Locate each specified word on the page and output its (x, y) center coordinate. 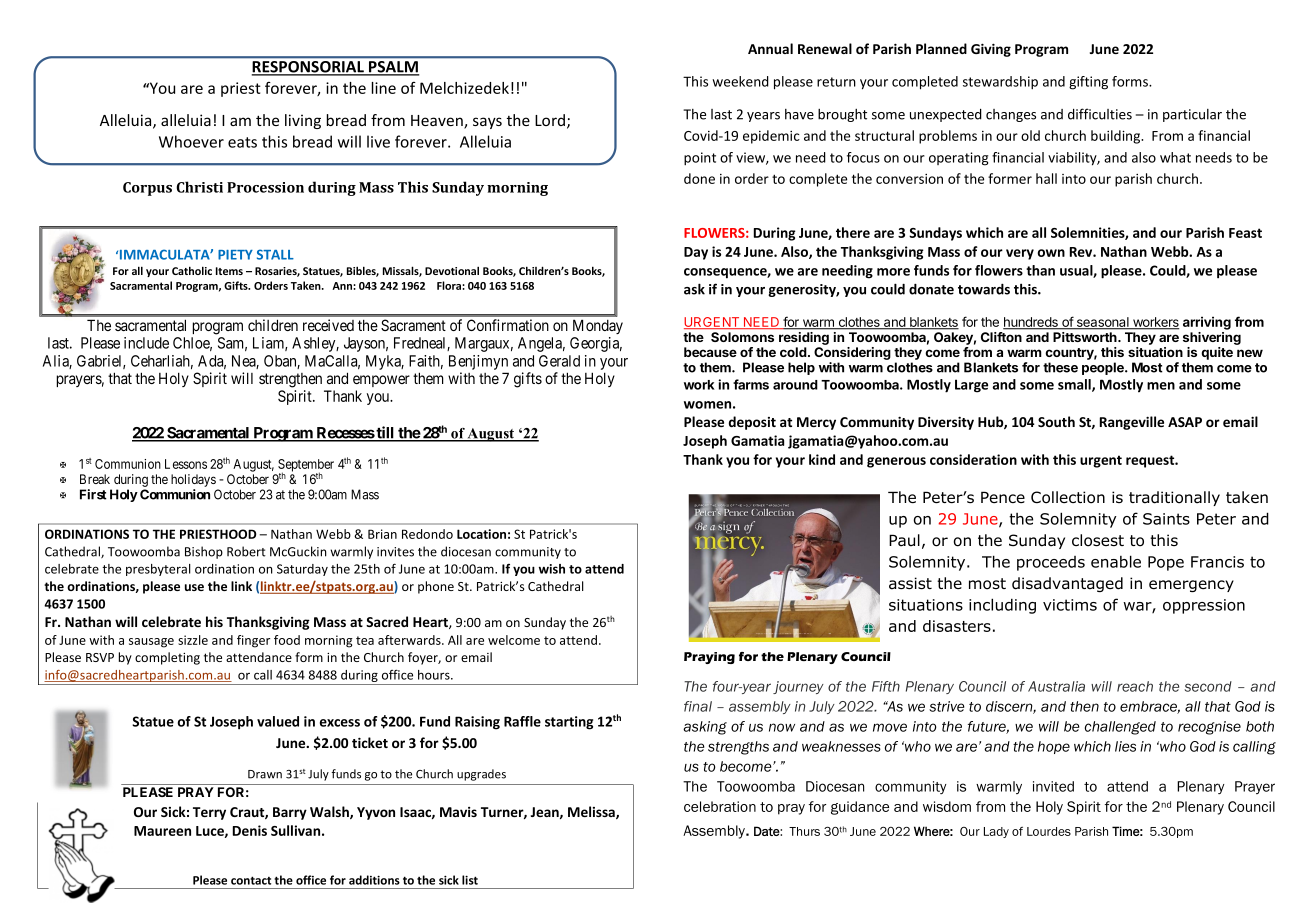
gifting (1088, 83)
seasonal (1102, 323)
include (146, 343)
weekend (740, 81)
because (710, 352)
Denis (250, 830)
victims (1070, 605)
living (303, 121)
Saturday (302, 570)
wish (552, 569)
